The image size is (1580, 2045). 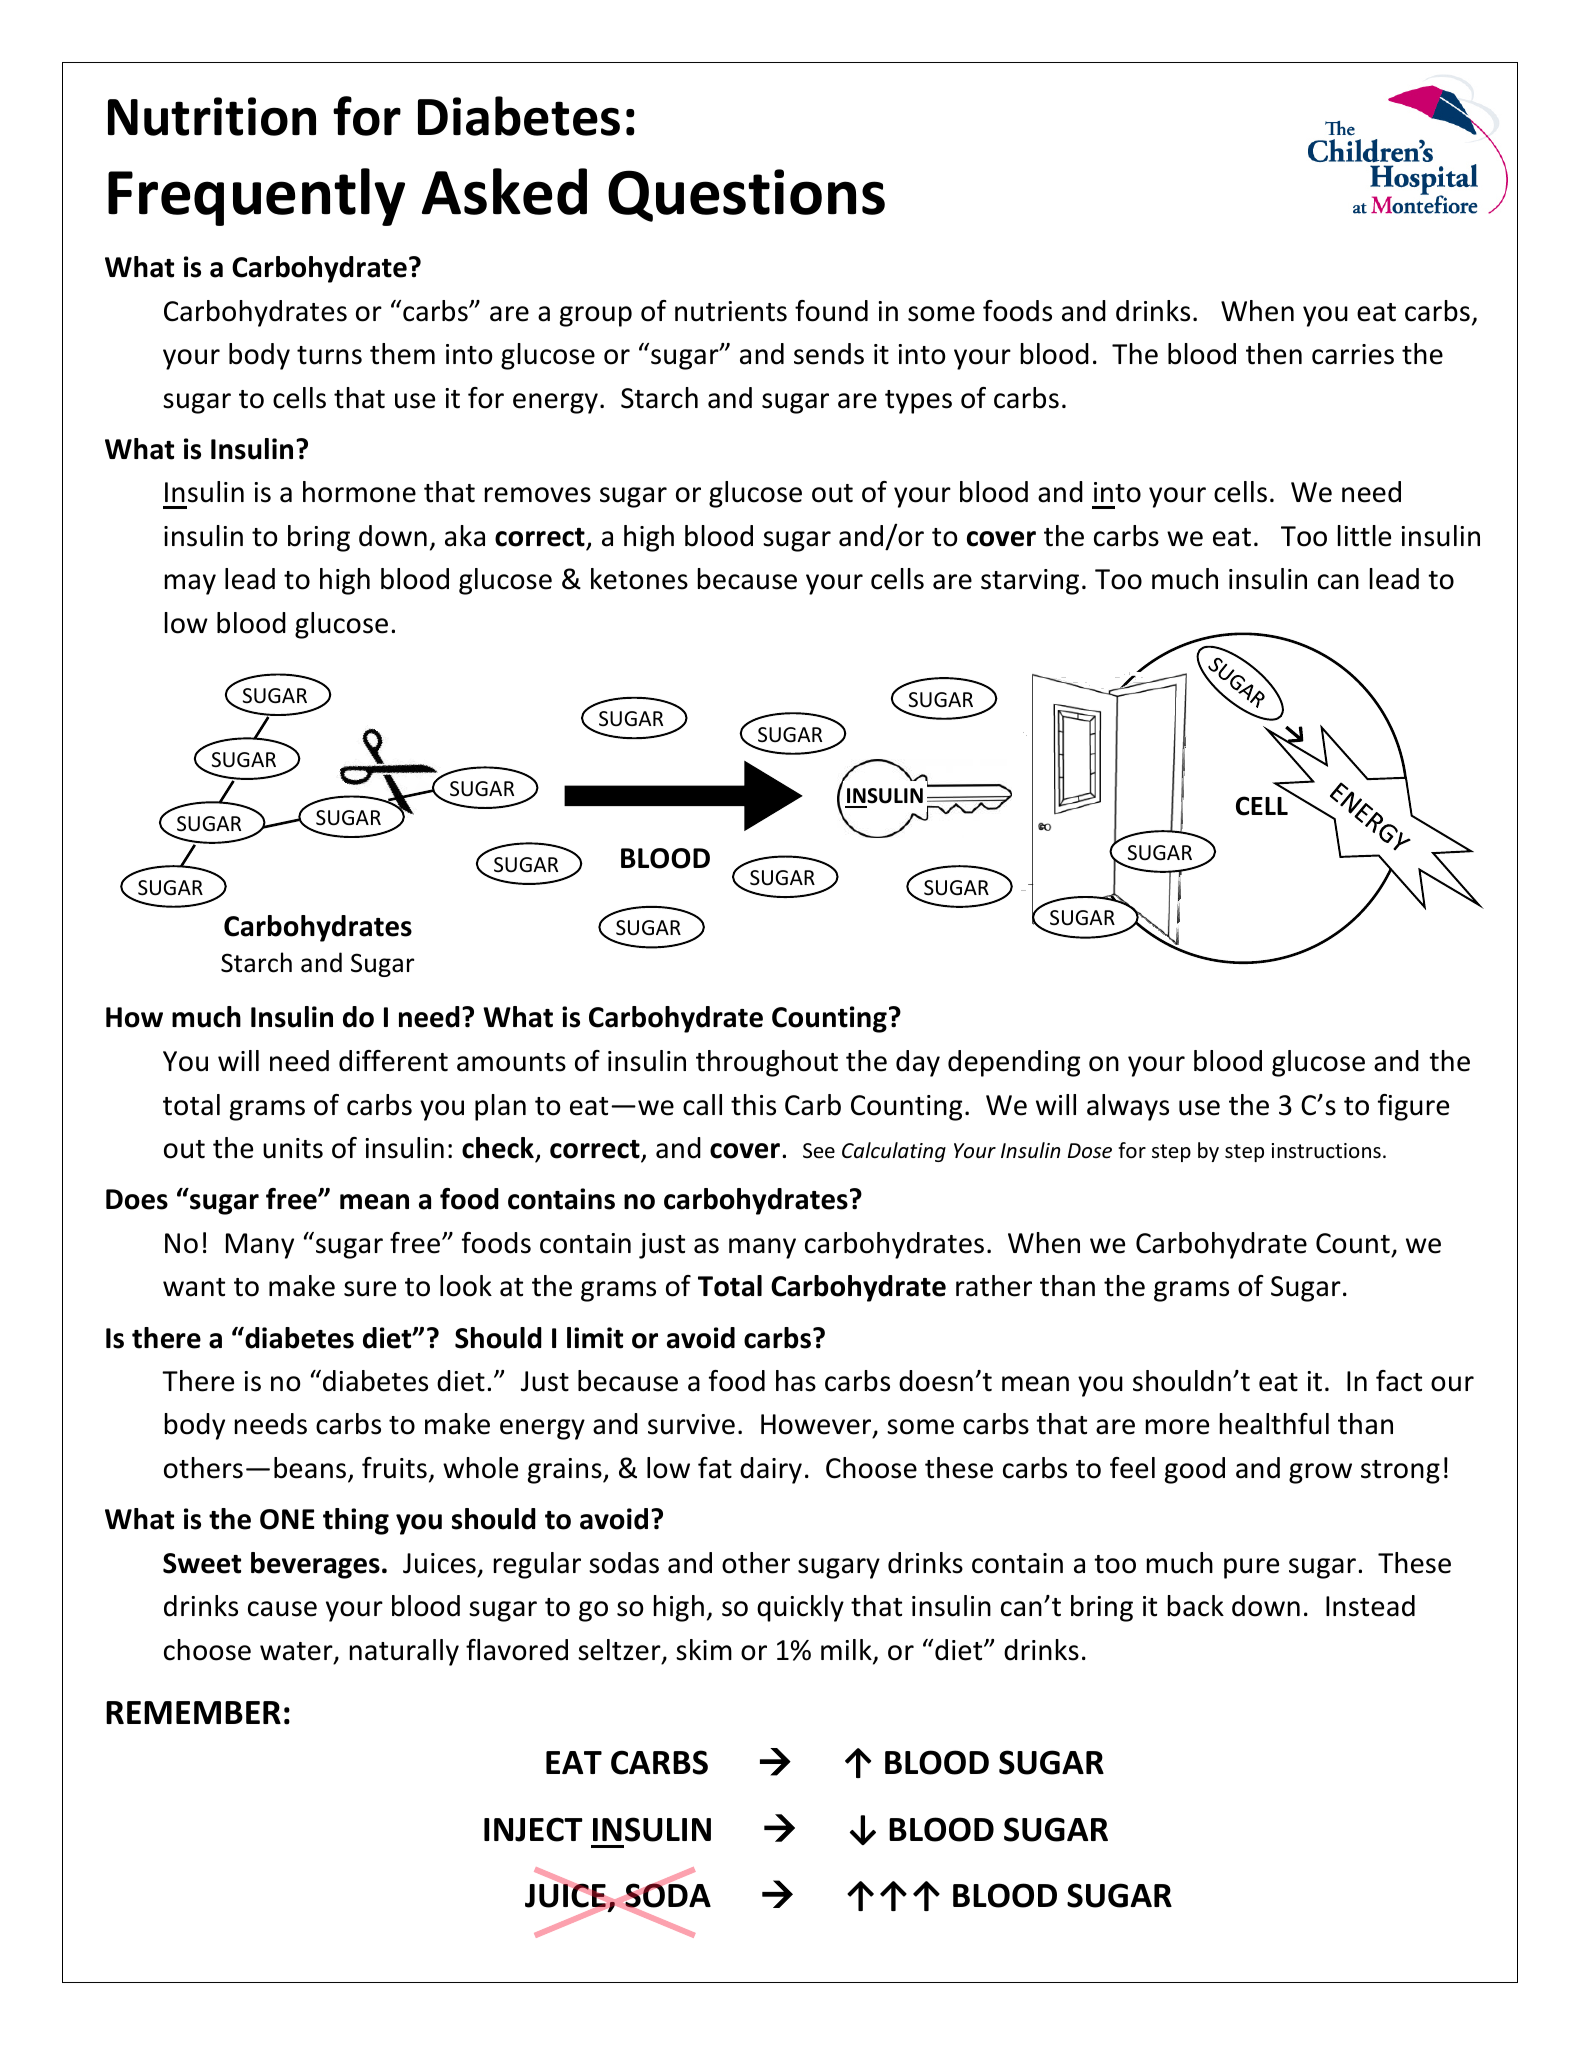 I want to click on always, so click(x=1128, y=1107).
